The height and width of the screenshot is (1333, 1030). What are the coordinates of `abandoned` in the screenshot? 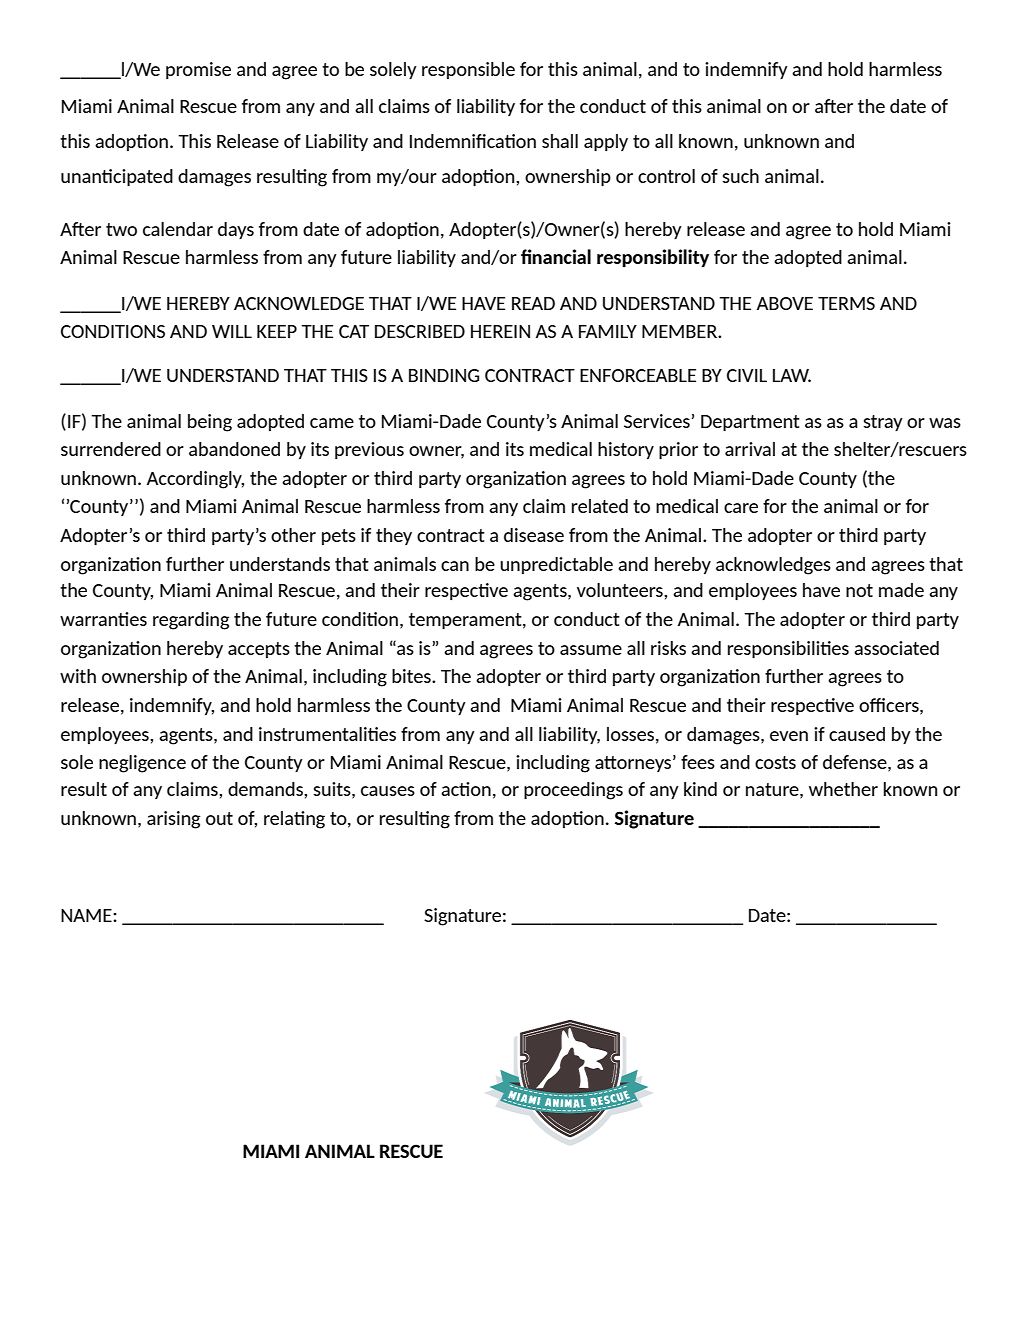 It's located at (234, 449).
